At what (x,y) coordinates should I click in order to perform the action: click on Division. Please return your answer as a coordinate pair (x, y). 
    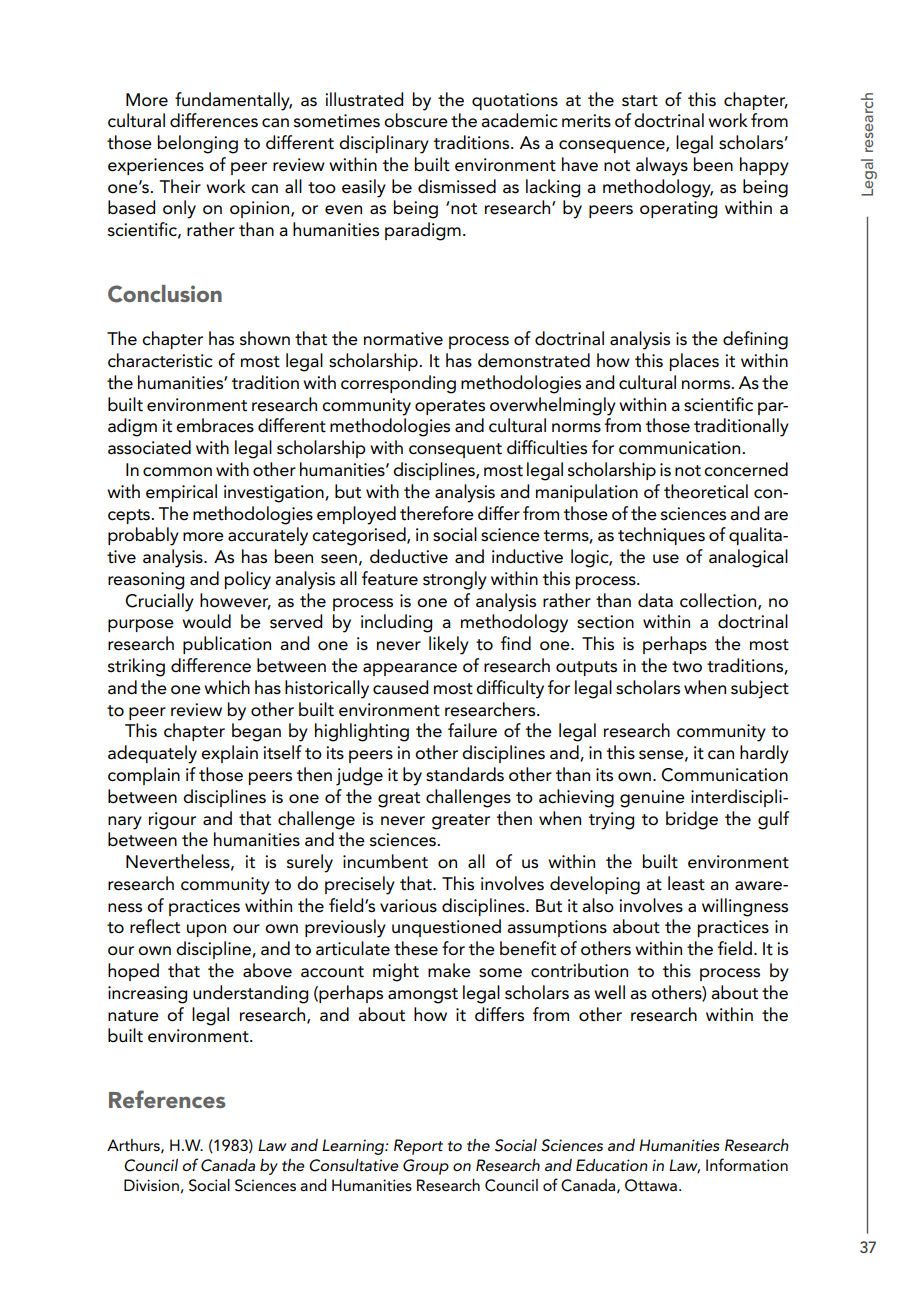
    Looking at the image, I should click on (151, 1185).
